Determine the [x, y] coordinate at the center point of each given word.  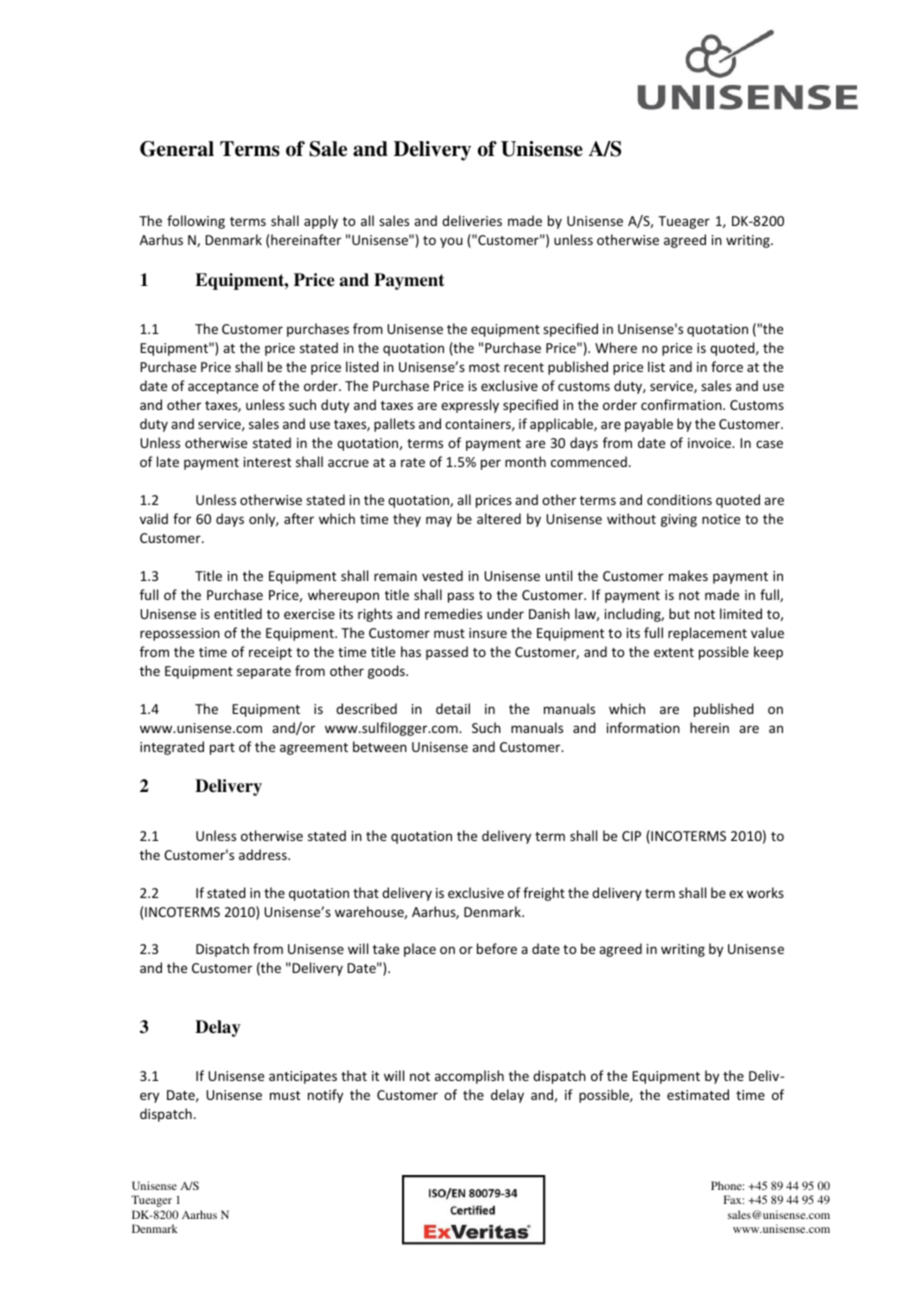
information [643, 727]
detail [453, 708]
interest [267, 462]
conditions [679, 499]
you [451, 242]
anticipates [303, 1077]
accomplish [469, 1077]
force [727, 366]
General [177, 149]
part [222, 749]
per [491, 464]
